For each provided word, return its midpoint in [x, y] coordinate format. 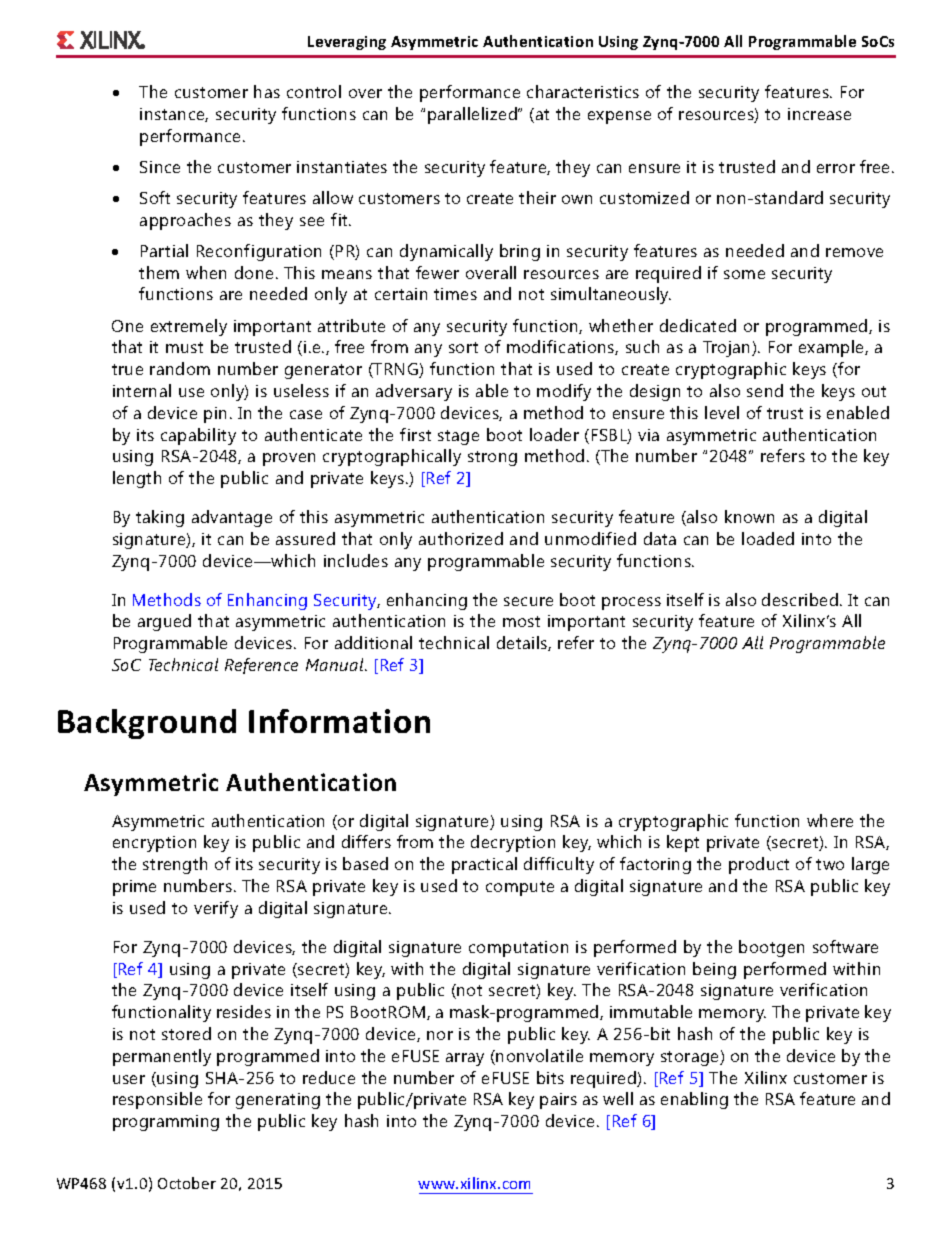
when [206, 272]
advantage [232, 518]
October [187, 1183]
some [744, 274]
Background [147, 724]
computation [518, 949]
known [749, 516]
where [830, 820]
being [714, 970]
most [521, 621]
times [455, 294]
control [314, 91]
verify [216, 909]
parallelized [473, 115]
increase [819, 114]
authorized [461, 538]
